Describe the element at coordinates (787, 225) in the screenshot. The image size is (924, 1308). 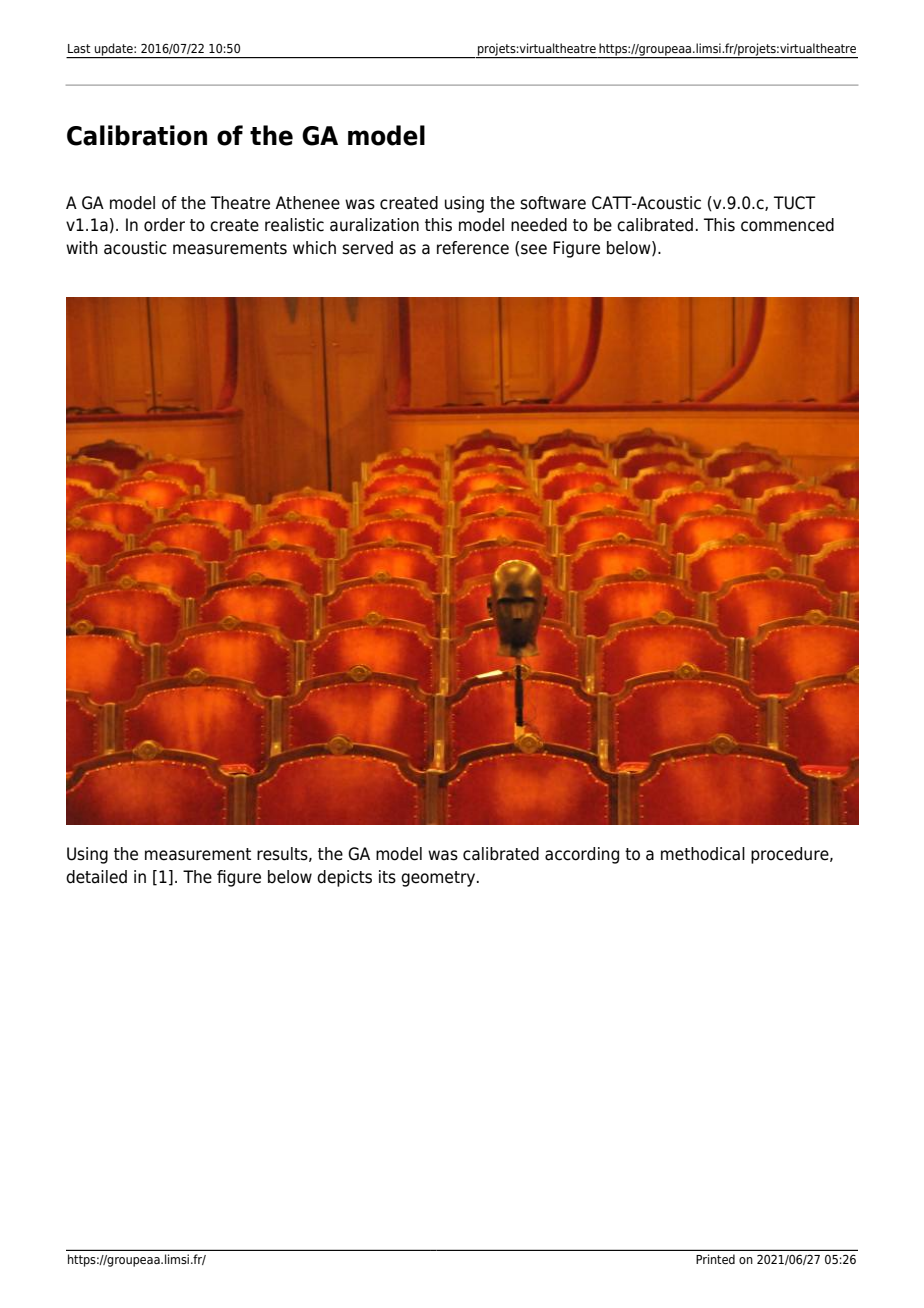
I see `commenced` at that location.
